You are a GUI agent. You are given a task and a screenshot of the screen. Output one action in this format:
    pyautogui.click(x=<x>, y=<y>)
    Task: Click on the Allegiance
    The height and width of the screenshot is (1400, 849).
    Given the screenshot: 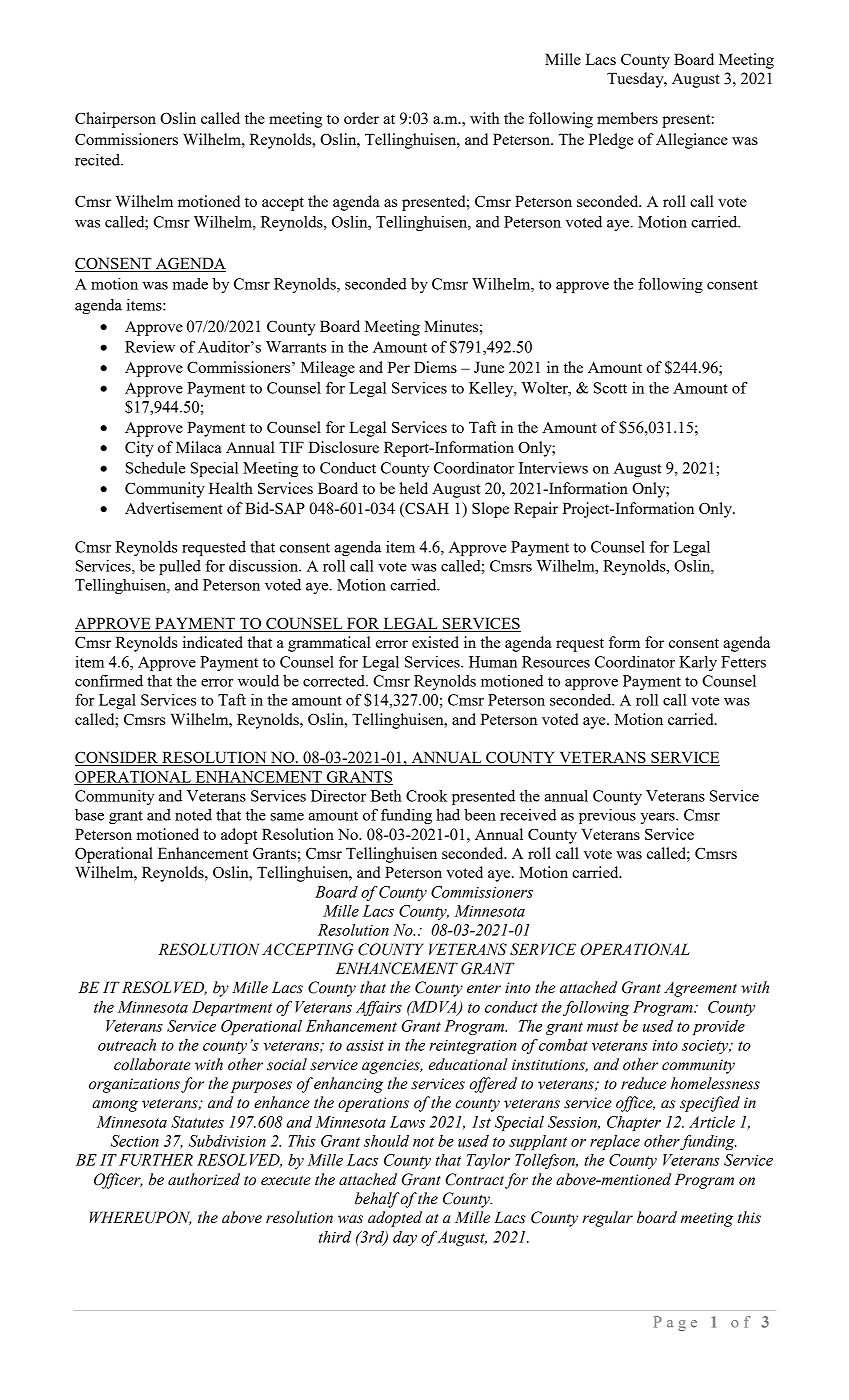 What is the action you would take?
    pyautogui.click(x=692, y=141)
